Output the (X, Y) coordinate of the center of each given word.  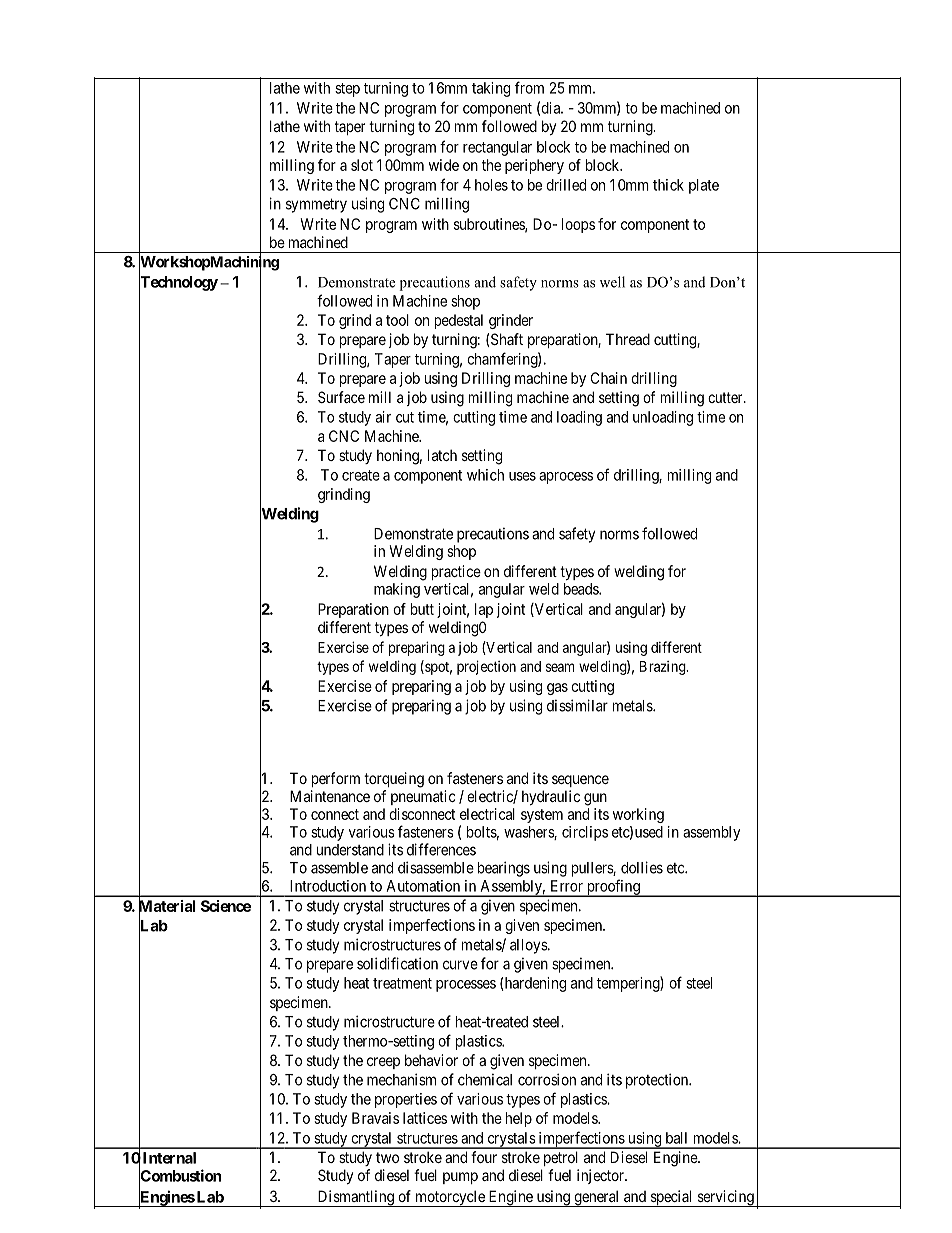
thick (668, 185)
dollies (642, 867)
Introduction (328, 886)
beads (582, 589)
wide (444, 165)
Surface (341, 397)
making (397, 590)
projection (486, 667)
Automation (423, 886)
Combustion (180, 1176)
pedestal (459, 321)
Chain (609, 378)
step (347, 90)
